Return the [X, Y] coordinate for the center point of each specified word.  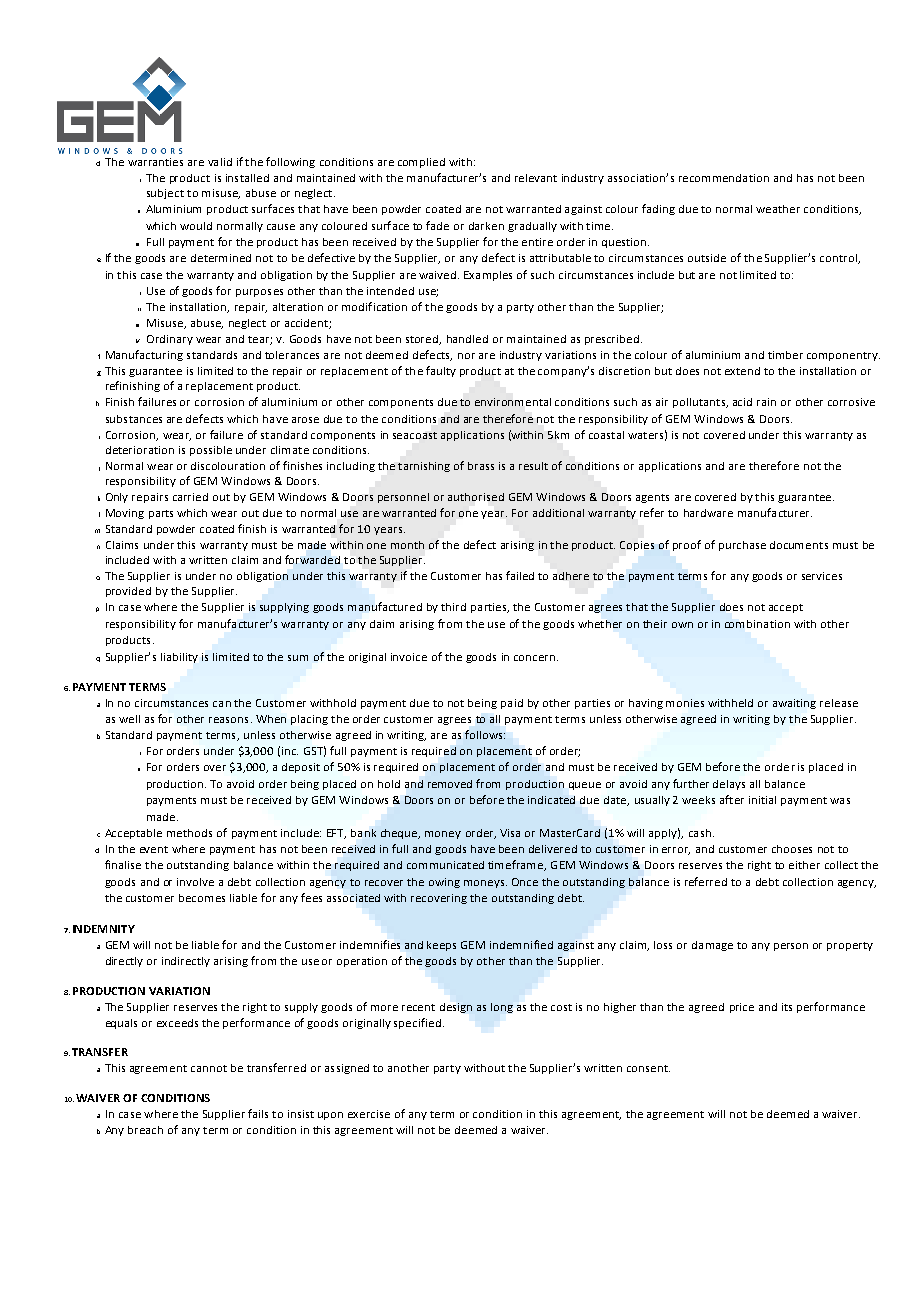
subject [165, 194]
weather [778, 209]
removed [450, 784]
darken [486, 226]
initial [762, 800]
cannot [209, 1068]
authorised [476, 497]
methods [189, 833]
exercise [369, 1114]
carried [190, 497]
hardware [708, 513]
